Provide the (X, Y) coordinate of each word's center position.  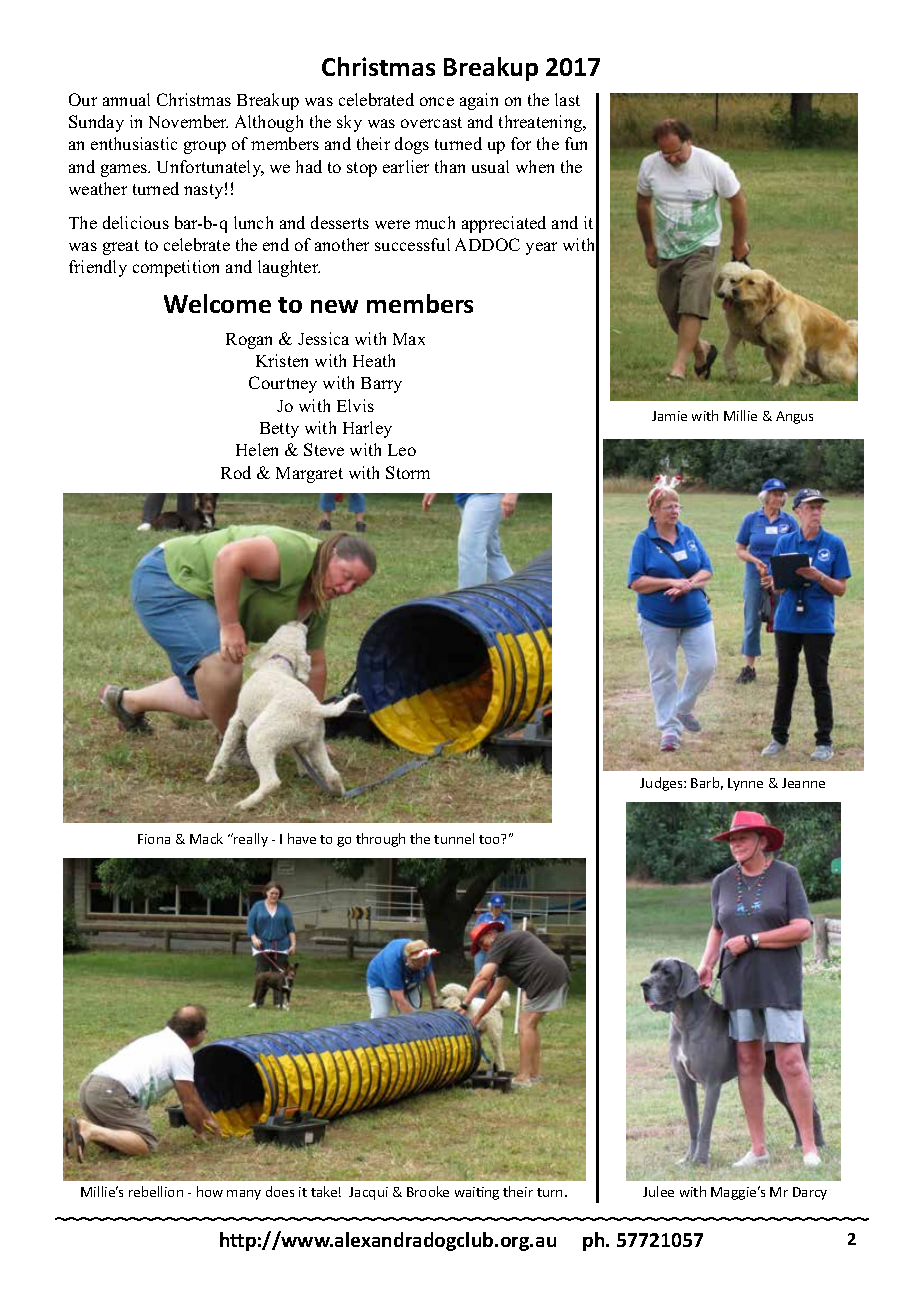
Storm (408, 472)
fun (576, 143)
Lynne (745, 784)
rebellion (156, 1191)
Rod (236, 472)
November (188, 121)
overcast (431, 122)
